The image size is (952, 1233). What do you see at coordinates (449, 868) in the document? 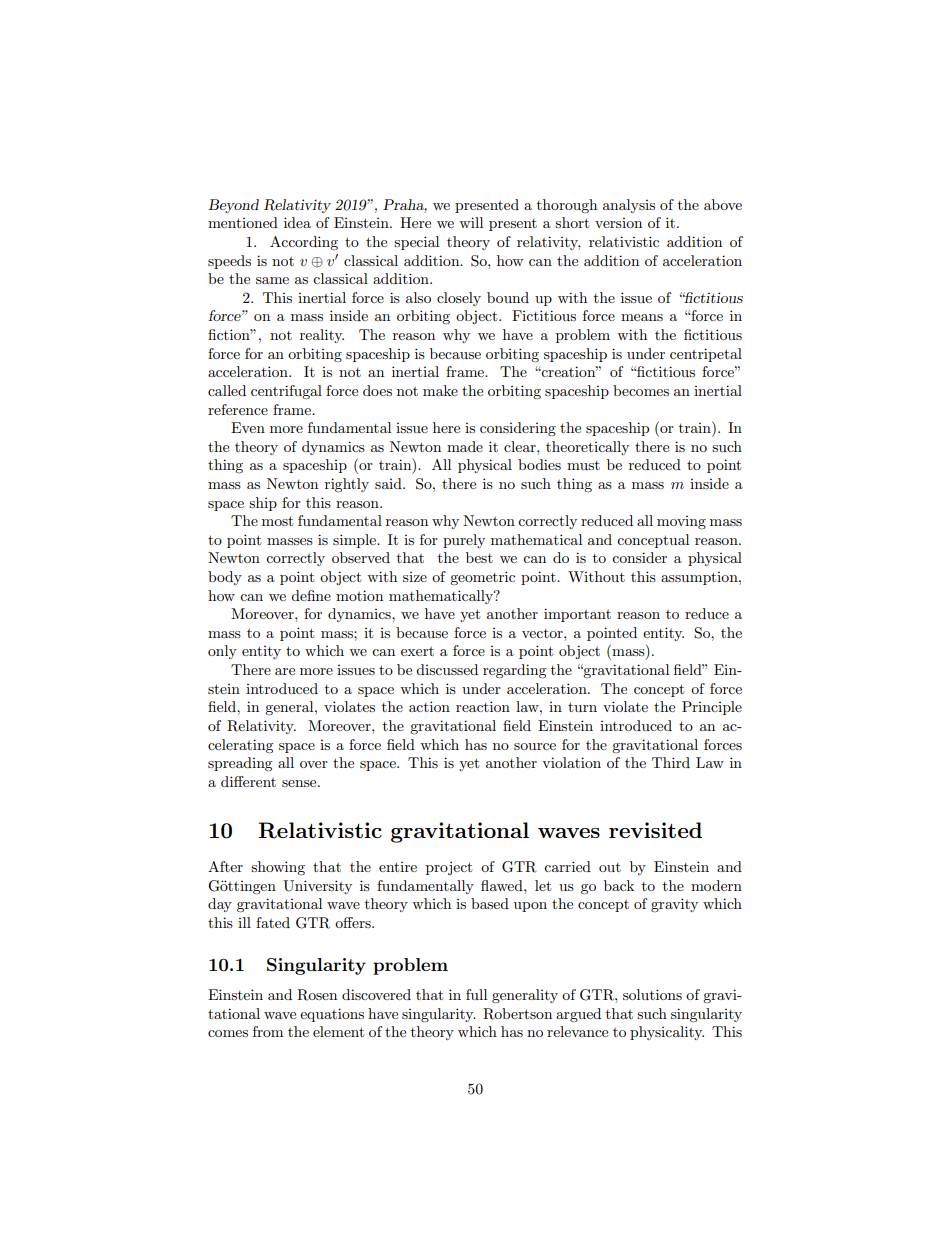
I see `project` at bounding box center [449, 868].
